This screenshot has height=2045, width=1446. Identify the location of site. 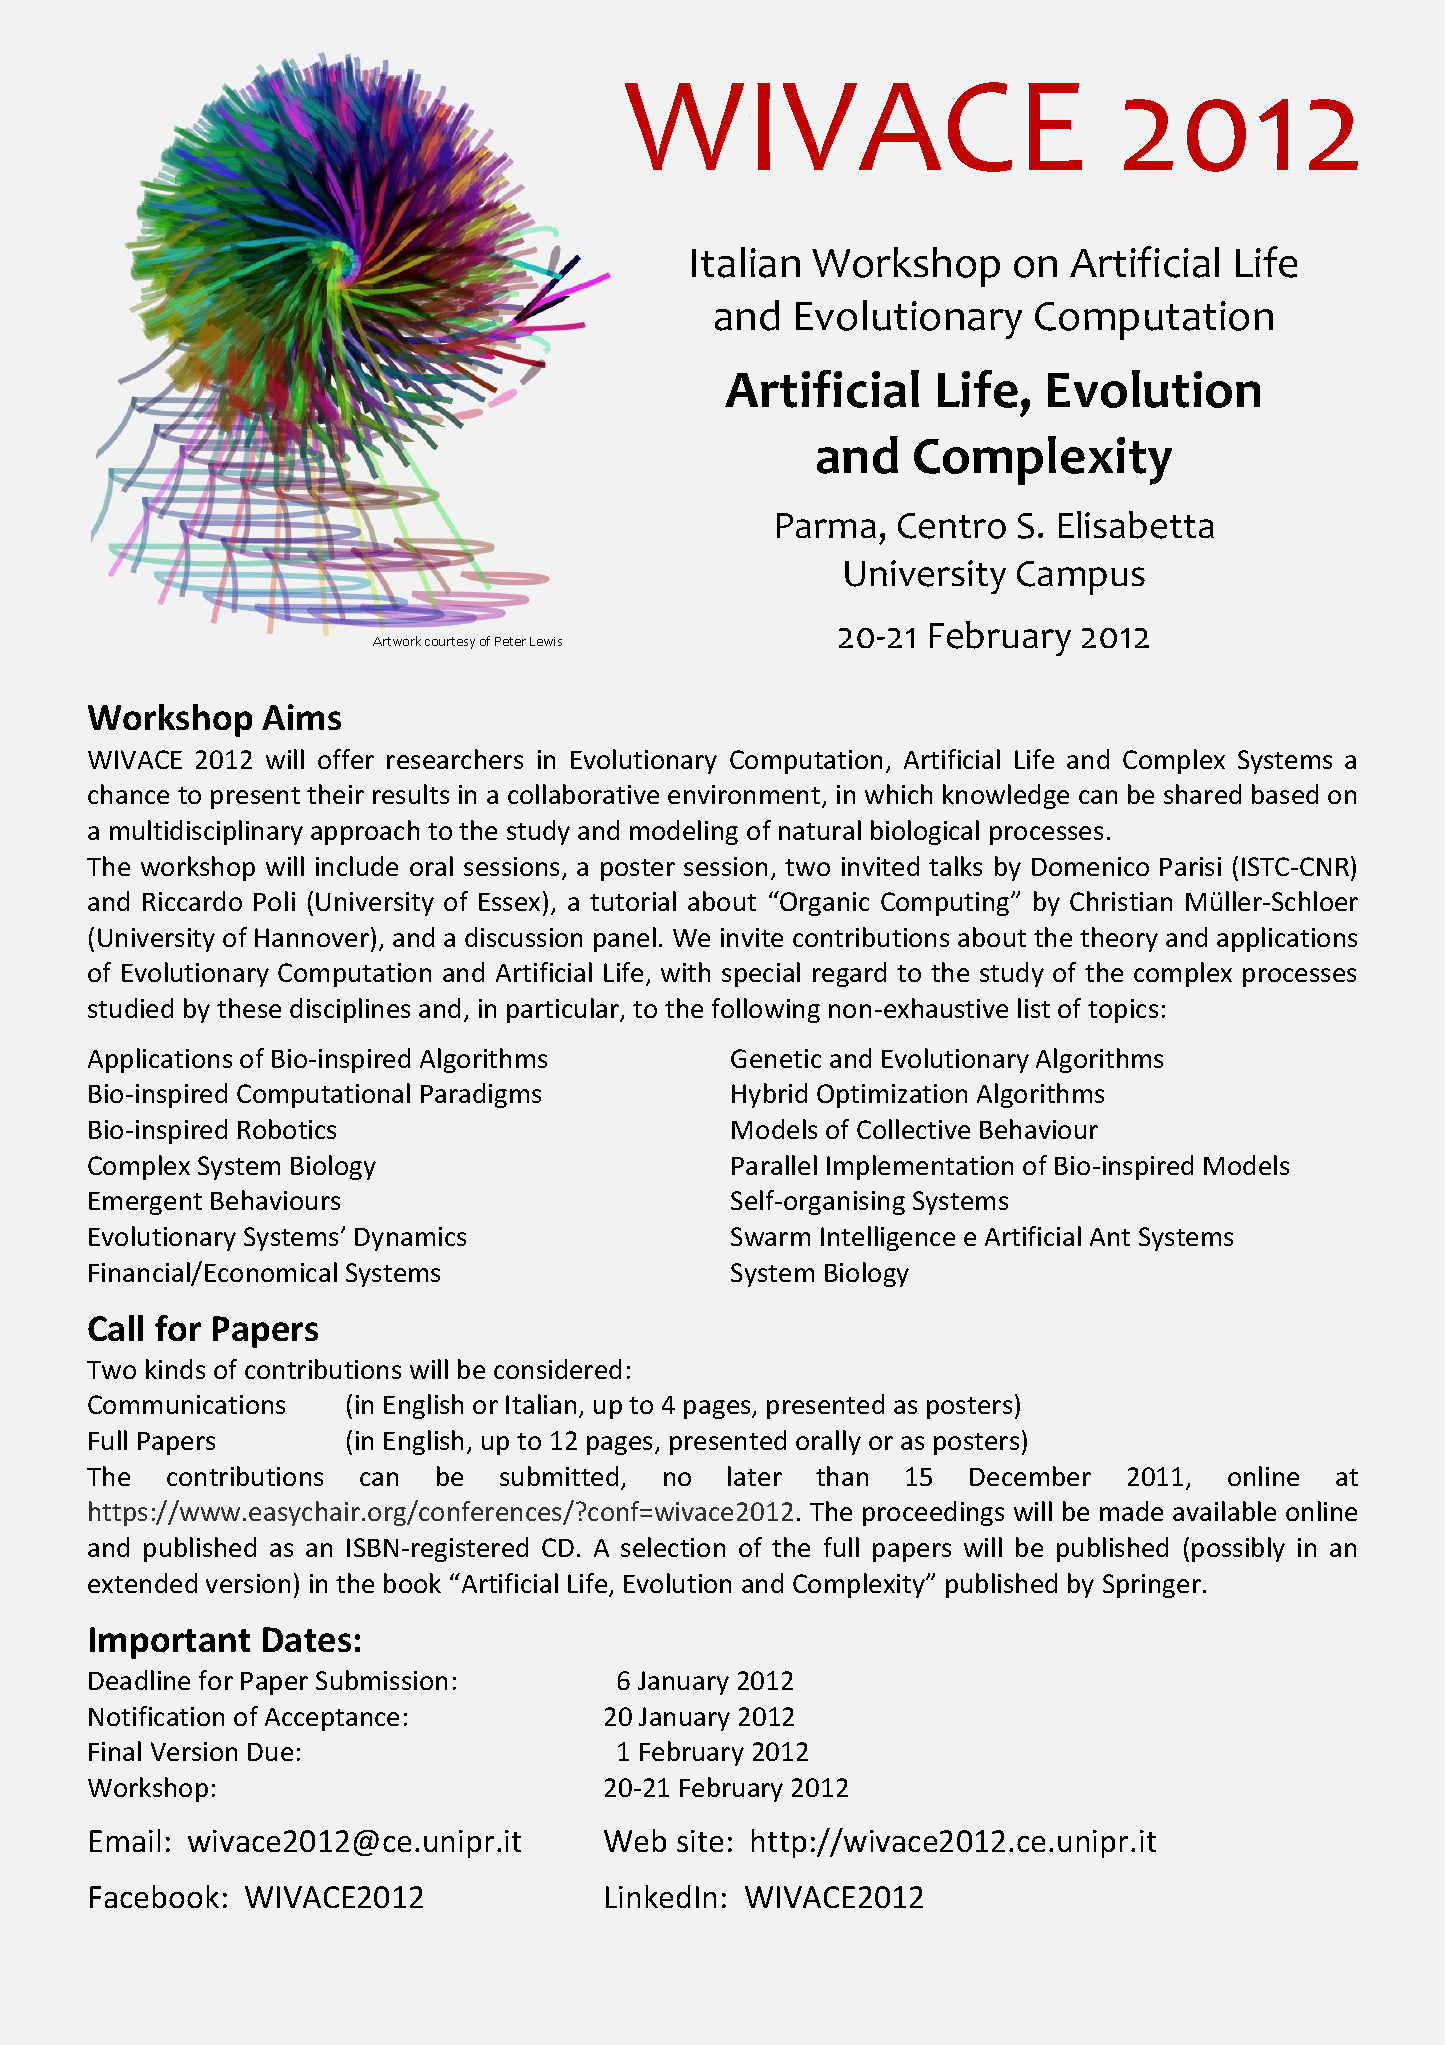
(700, 1841).
